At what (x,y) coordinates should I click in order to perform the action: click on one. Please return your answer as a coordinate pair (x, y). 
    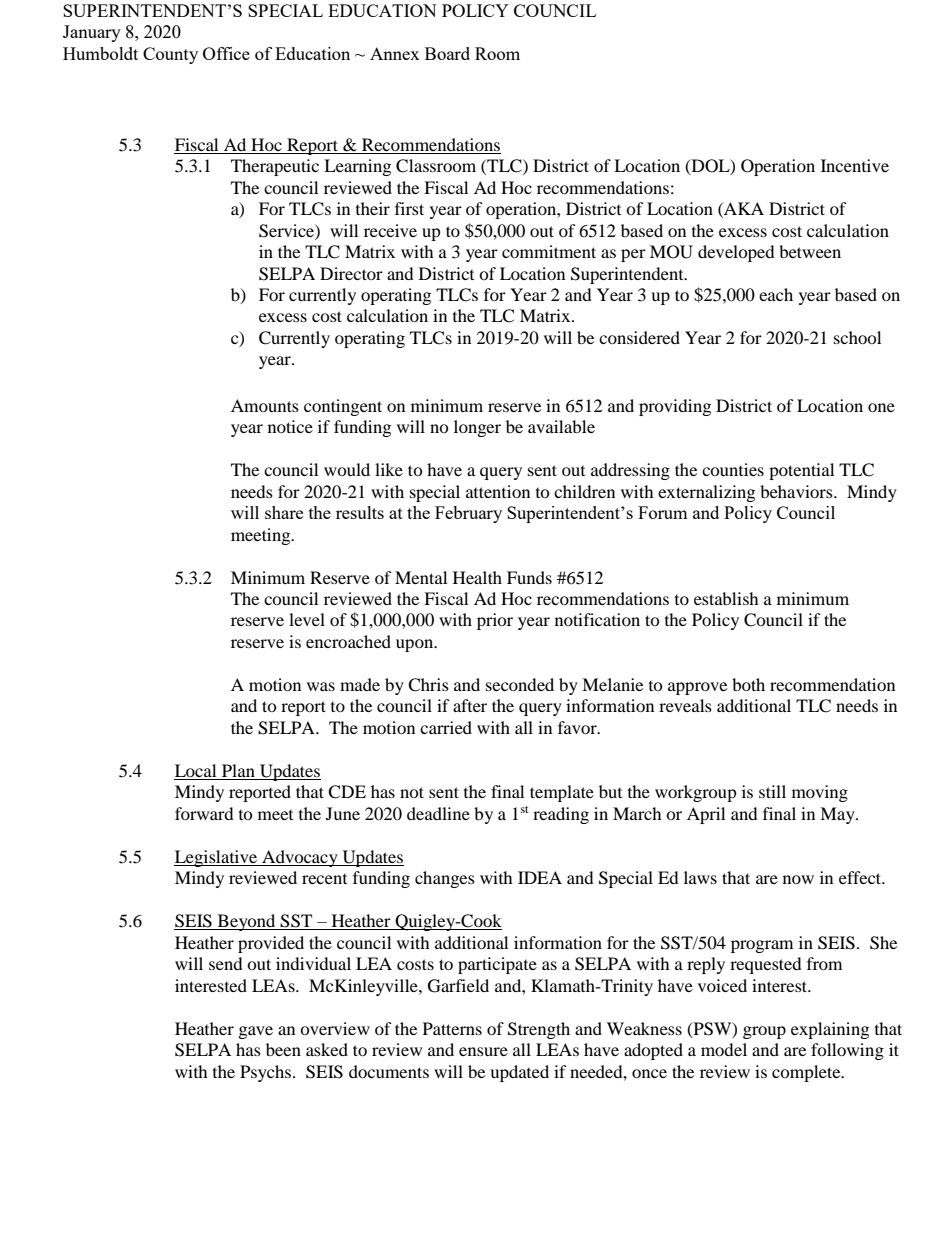
    Looking at the image, I should click on (881, 407).
